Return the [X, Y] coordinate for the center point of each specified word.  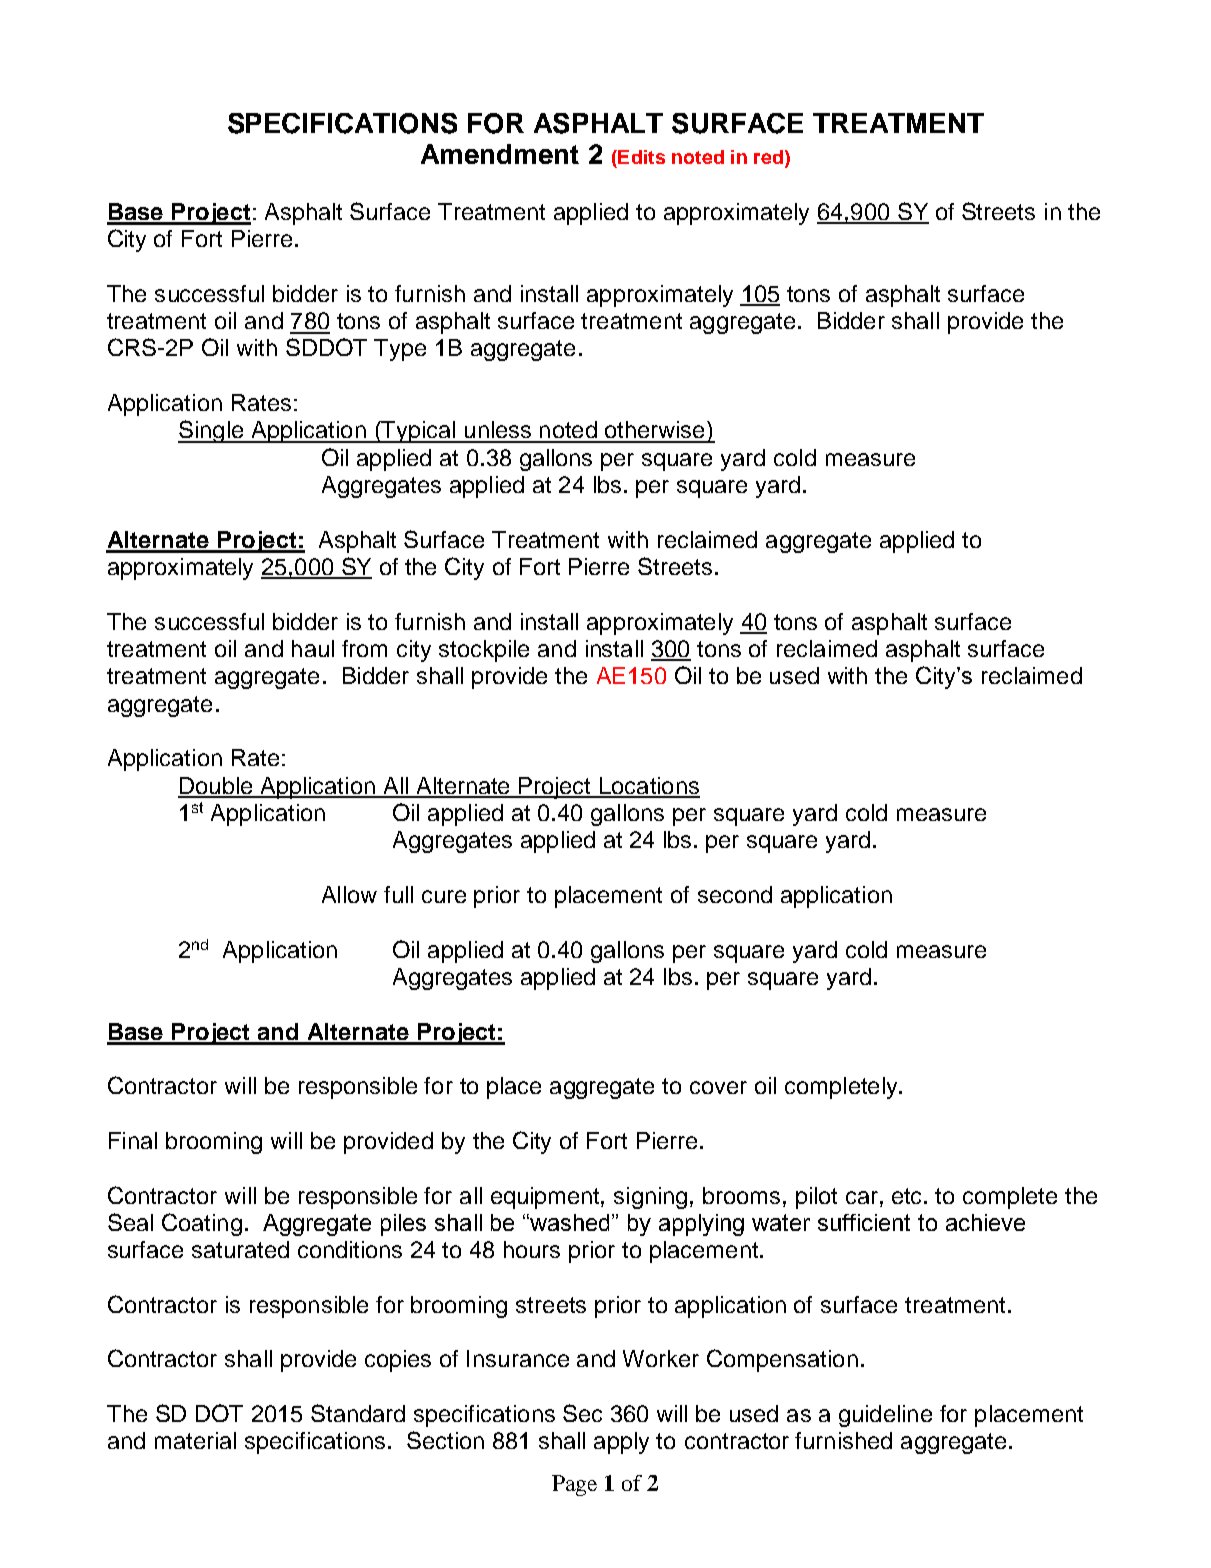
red [768, 157]
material [195, 1440]
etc [908, 1196]
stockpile [484, 651]
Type [400, 350]
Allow [349, 894]
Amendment [500, 154]
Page [574, 1485]
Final [133, 1140]
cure [444, 896]
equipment [546, 1198]
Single [212, 431]
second [735, 894]
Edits [640, 157]
